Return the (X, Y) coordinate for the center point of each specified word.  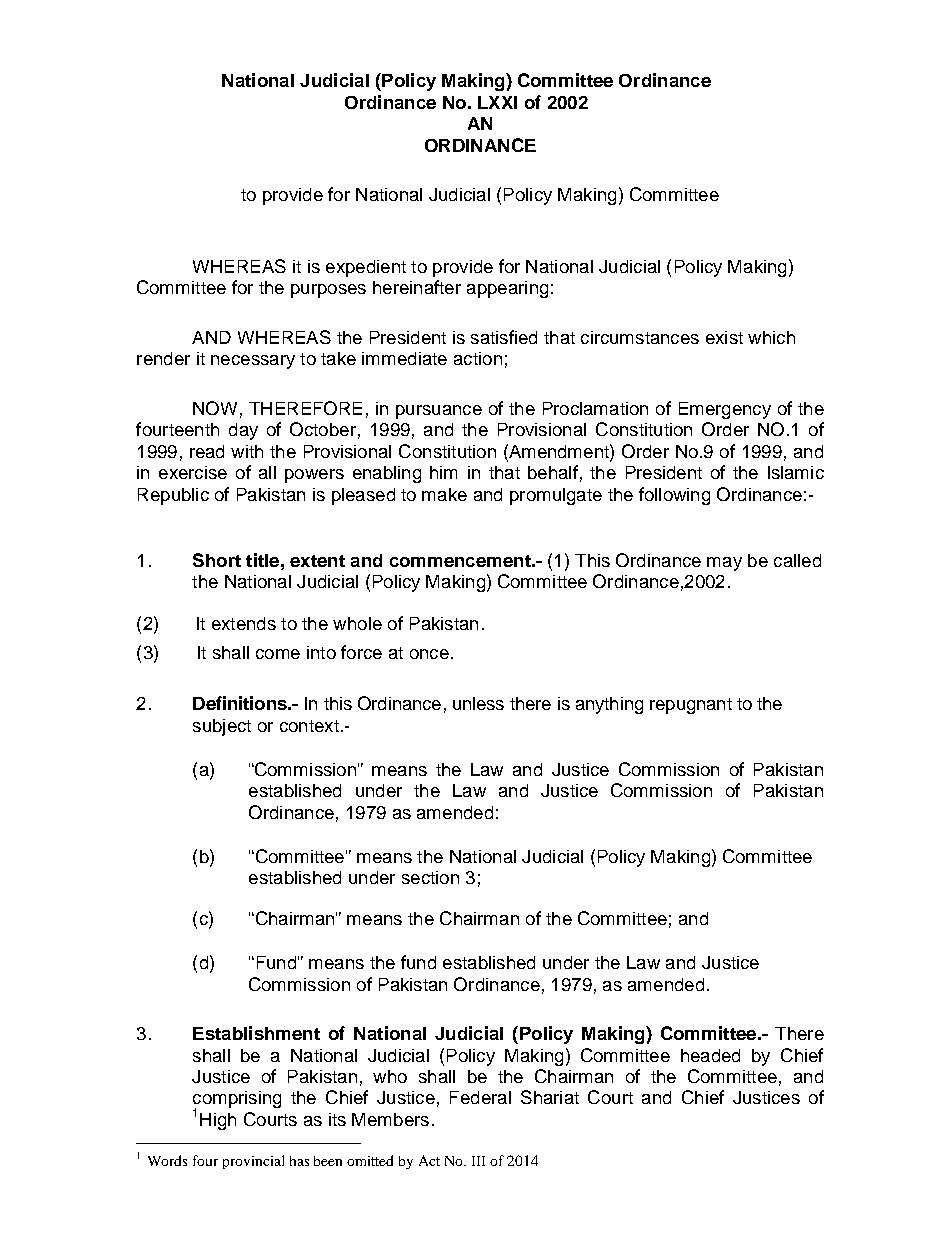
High (218, 1121)
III (478, 1161)
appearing (507, 289)
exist (724, 337)
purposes (328, 291)
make (444, 494)
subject (222, 727)
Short (217, 560)
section (430, 877)
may (724, 564)
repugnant (691, 706)
